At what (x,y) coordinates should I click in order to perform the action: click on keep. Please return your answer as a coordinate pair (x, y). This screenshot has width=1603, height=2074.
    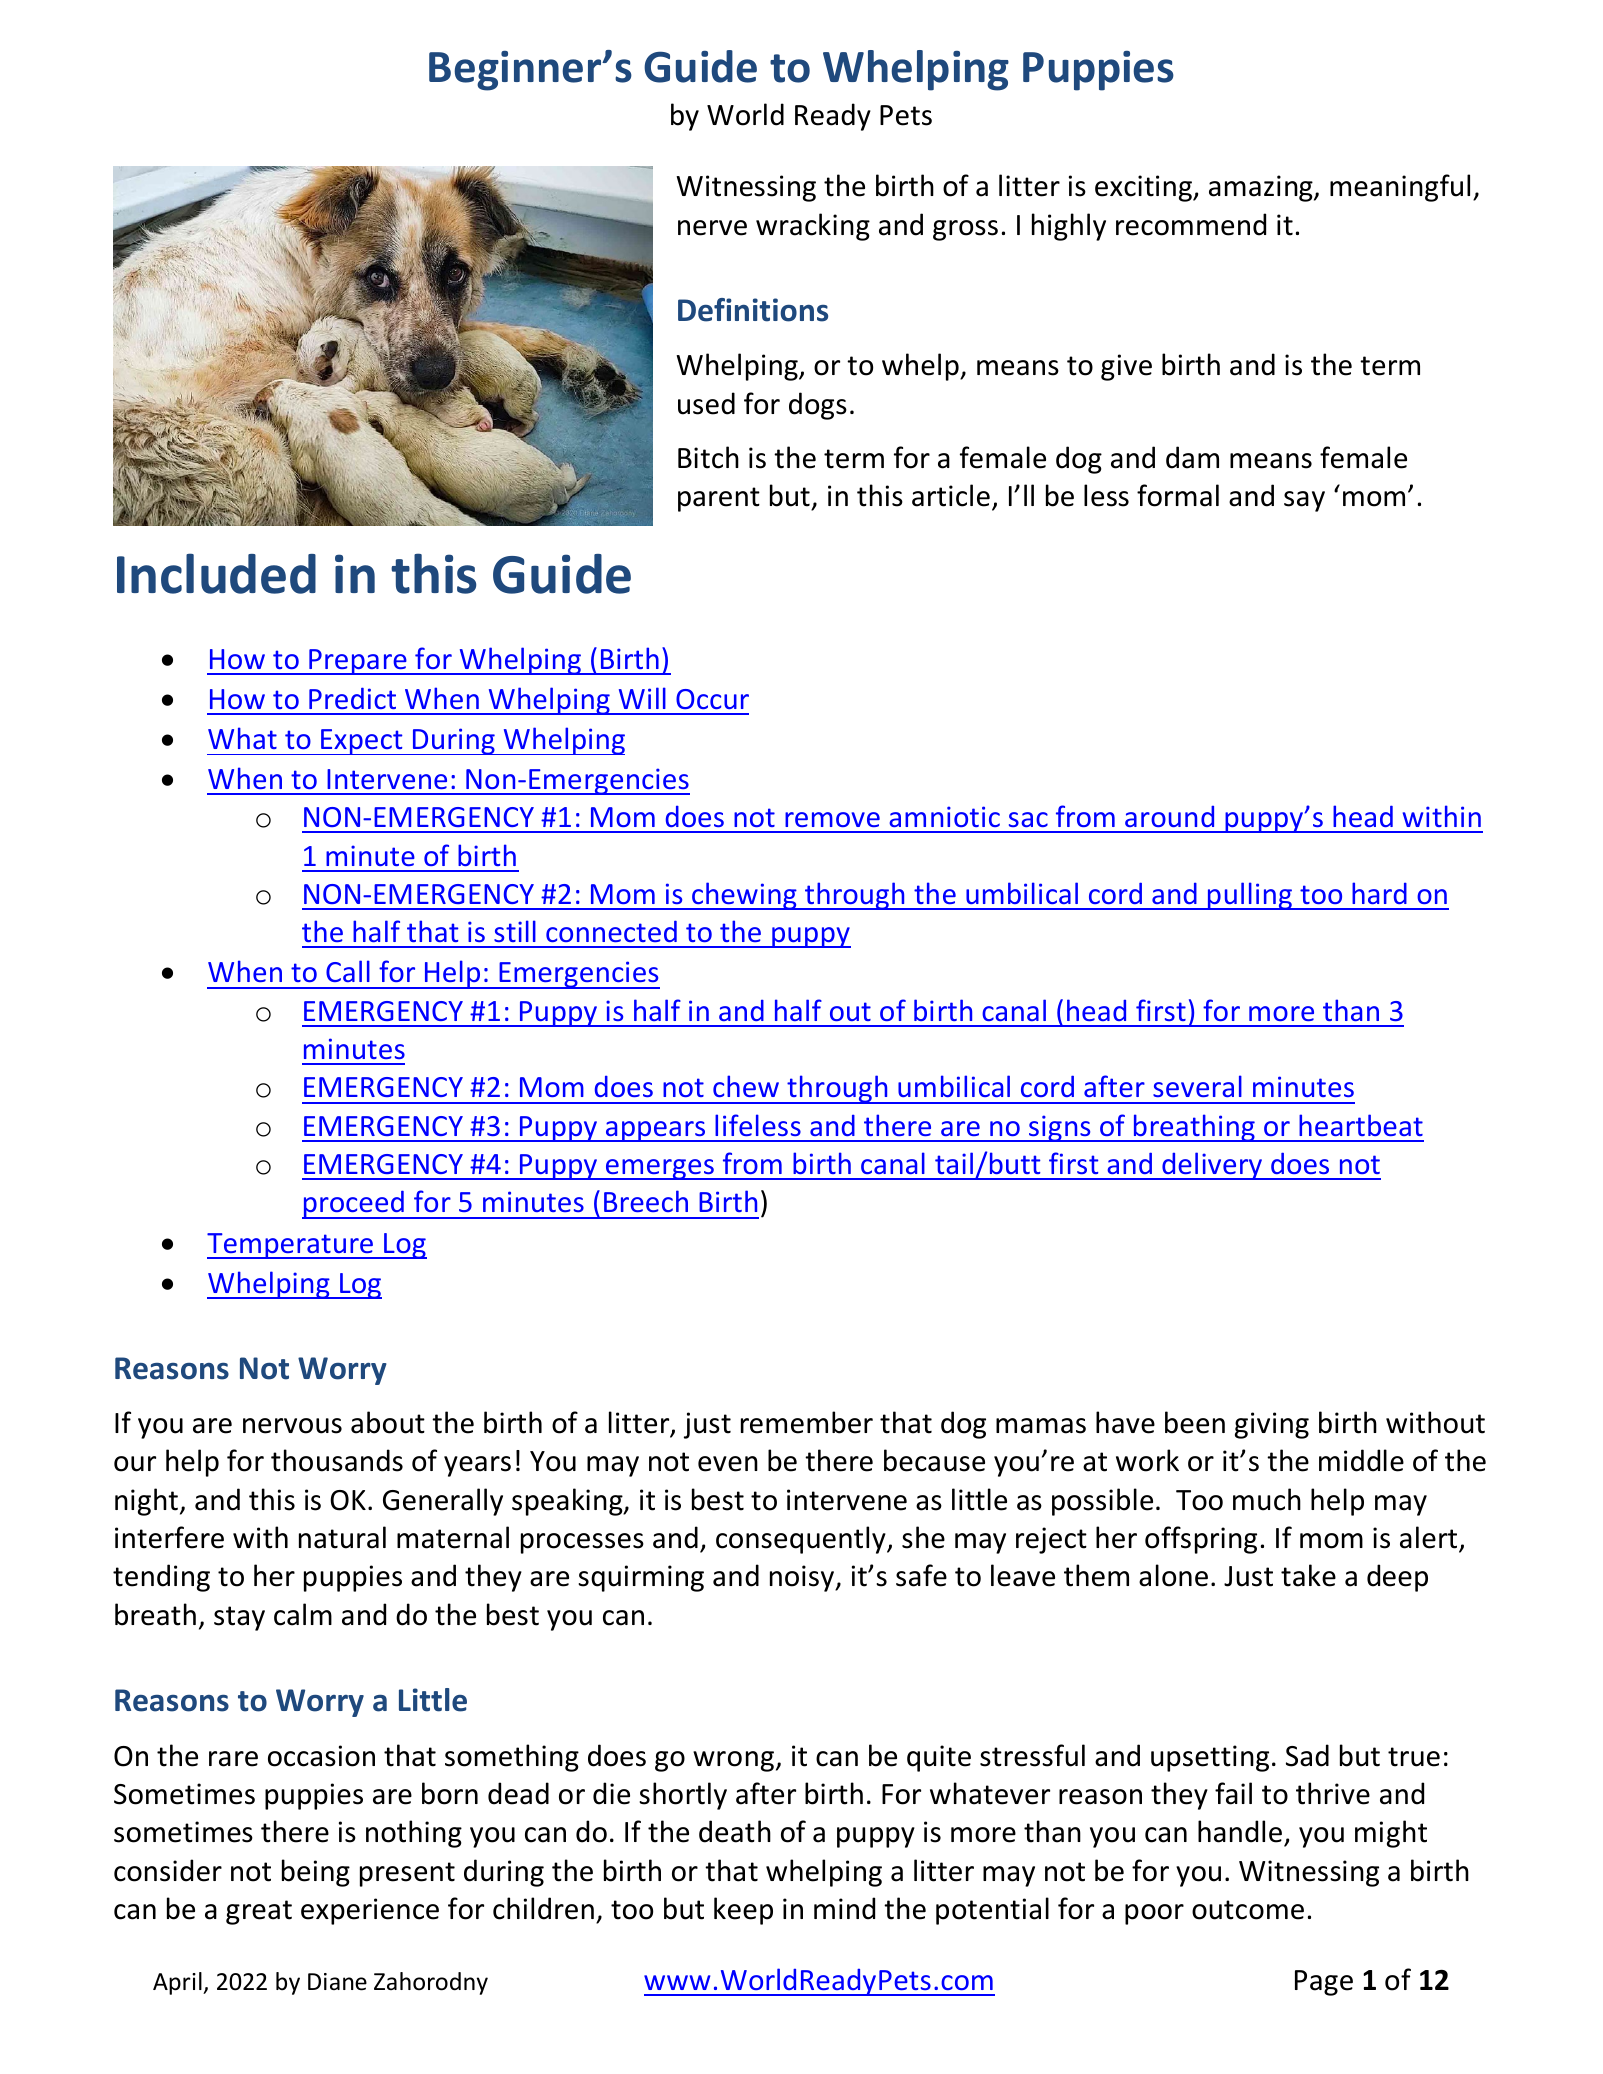
    Looking at the image, I should click on (743, 1911).
